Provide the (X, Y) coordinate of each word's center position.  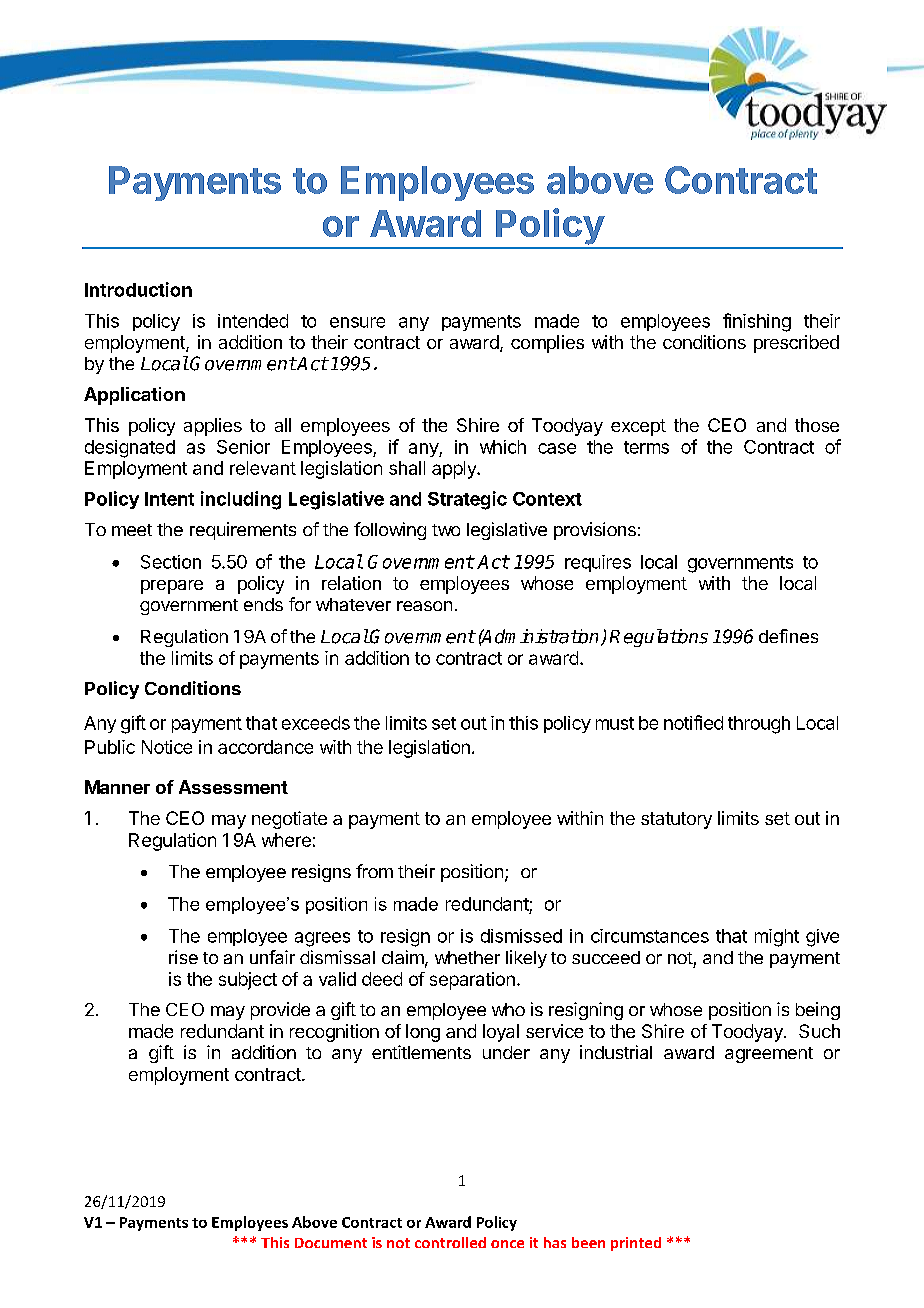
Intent (169, 499)
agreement (769, 1055)
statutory (676, 820)
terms (646, 447)
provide (280, 1011)
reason (424, 606)
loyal (501, 1033)
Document (331, 1243)
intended (253, 321)
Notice (167, 747)
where (286, 840)
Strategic (467, 500)
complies (547, 344)
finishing (757, 322)
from (374, 871)
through (759, 725)
